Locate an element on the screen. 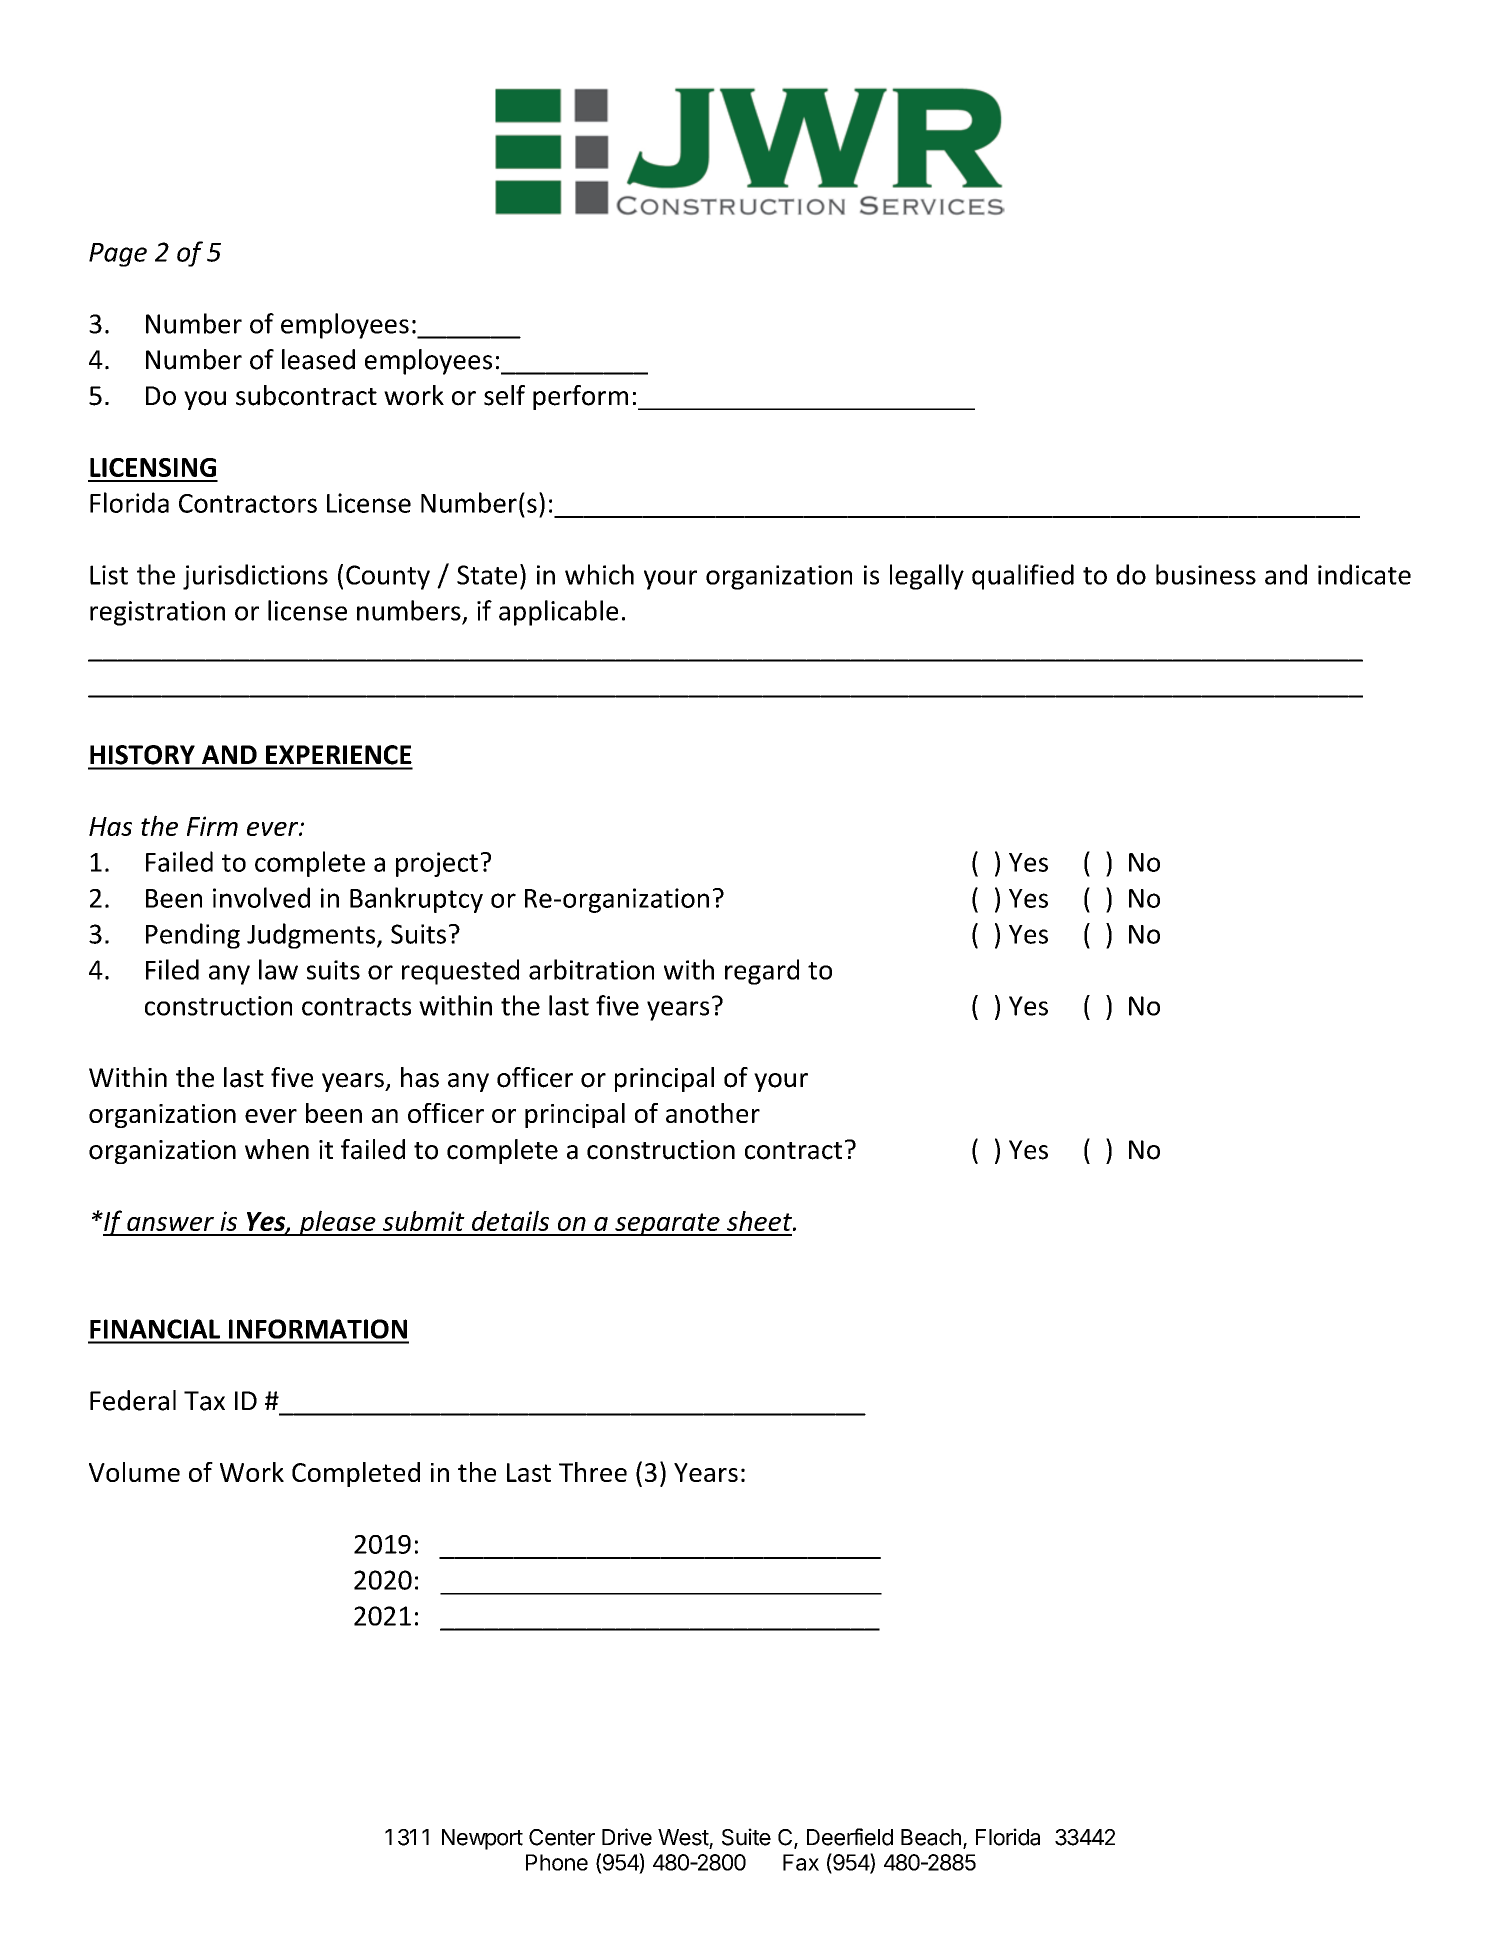 The width and height of the screenshot is (1500, 1941). regard is located at coordinates (762, 972).
